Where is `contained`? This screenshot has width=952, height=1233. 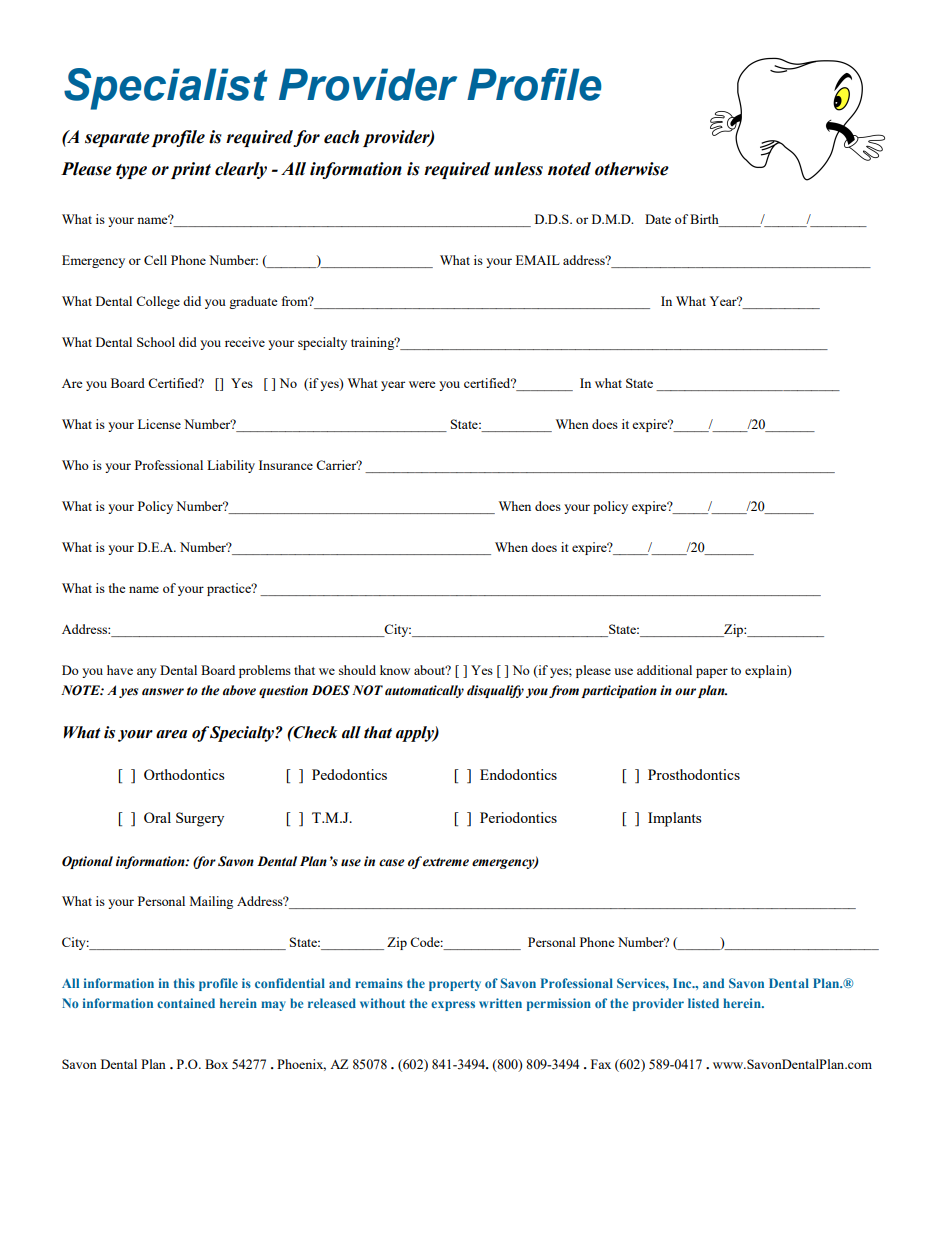
contained is located at coordinates (186, 1003).
